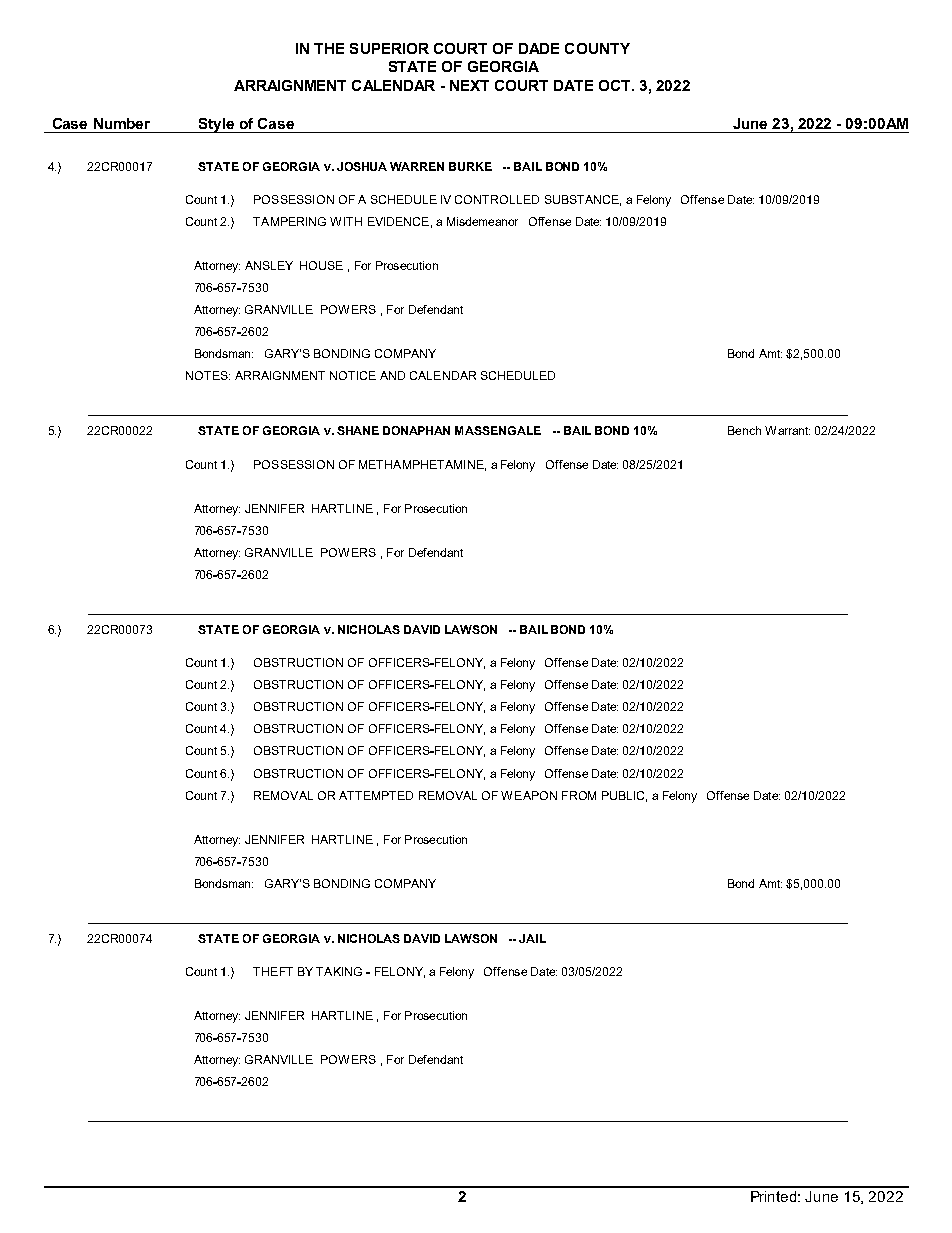  Describe the element at coordinates (579, 795) in the document. I see `FROM` at that location.
